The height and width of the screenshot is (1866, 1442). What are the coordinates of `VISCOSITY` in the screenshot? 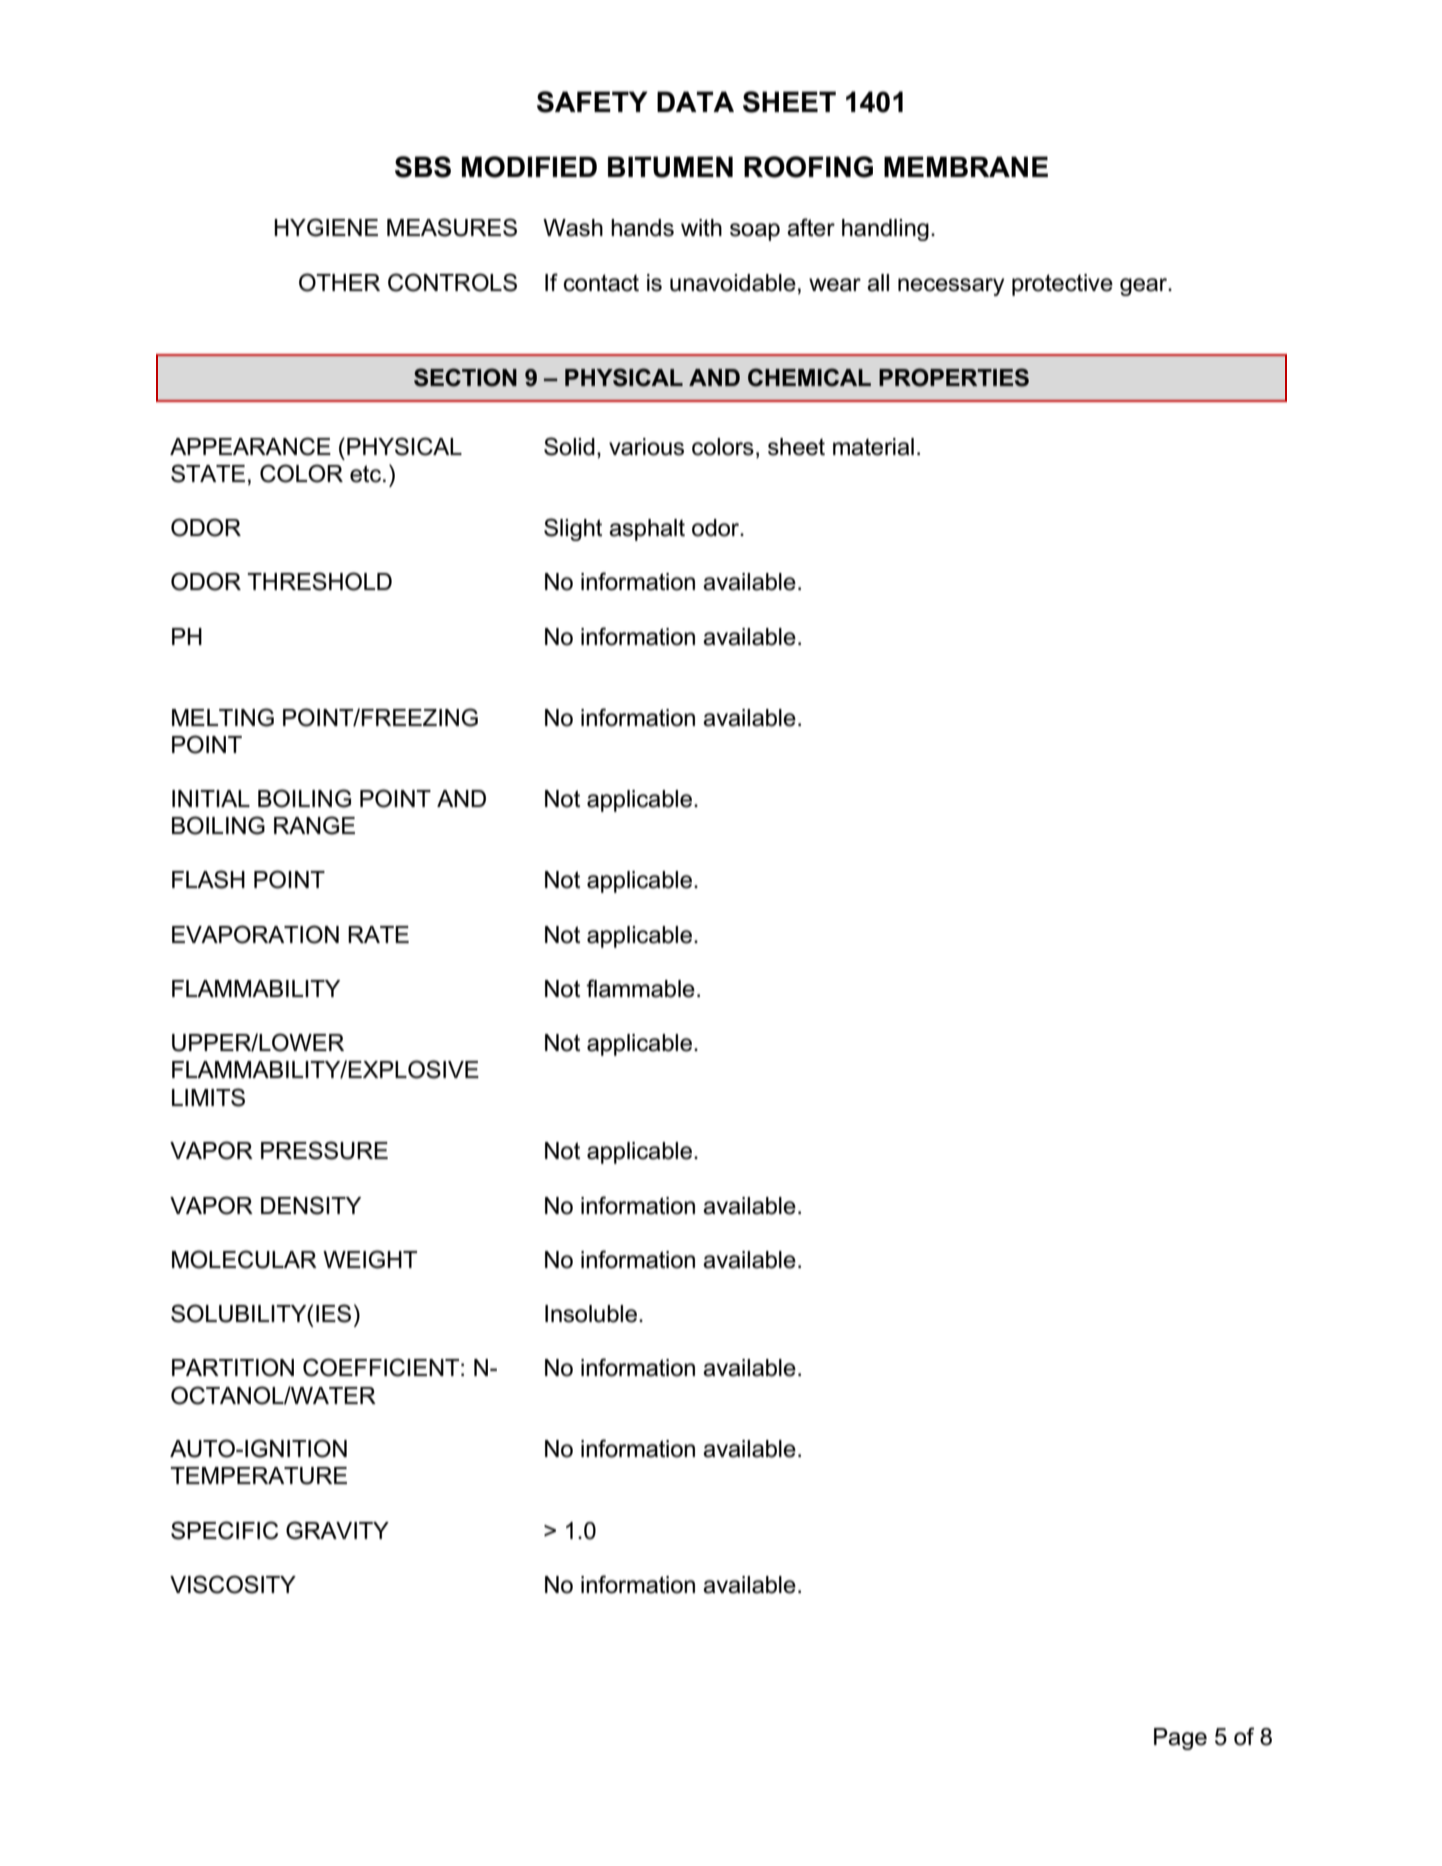 It's located at (233, 1584).
